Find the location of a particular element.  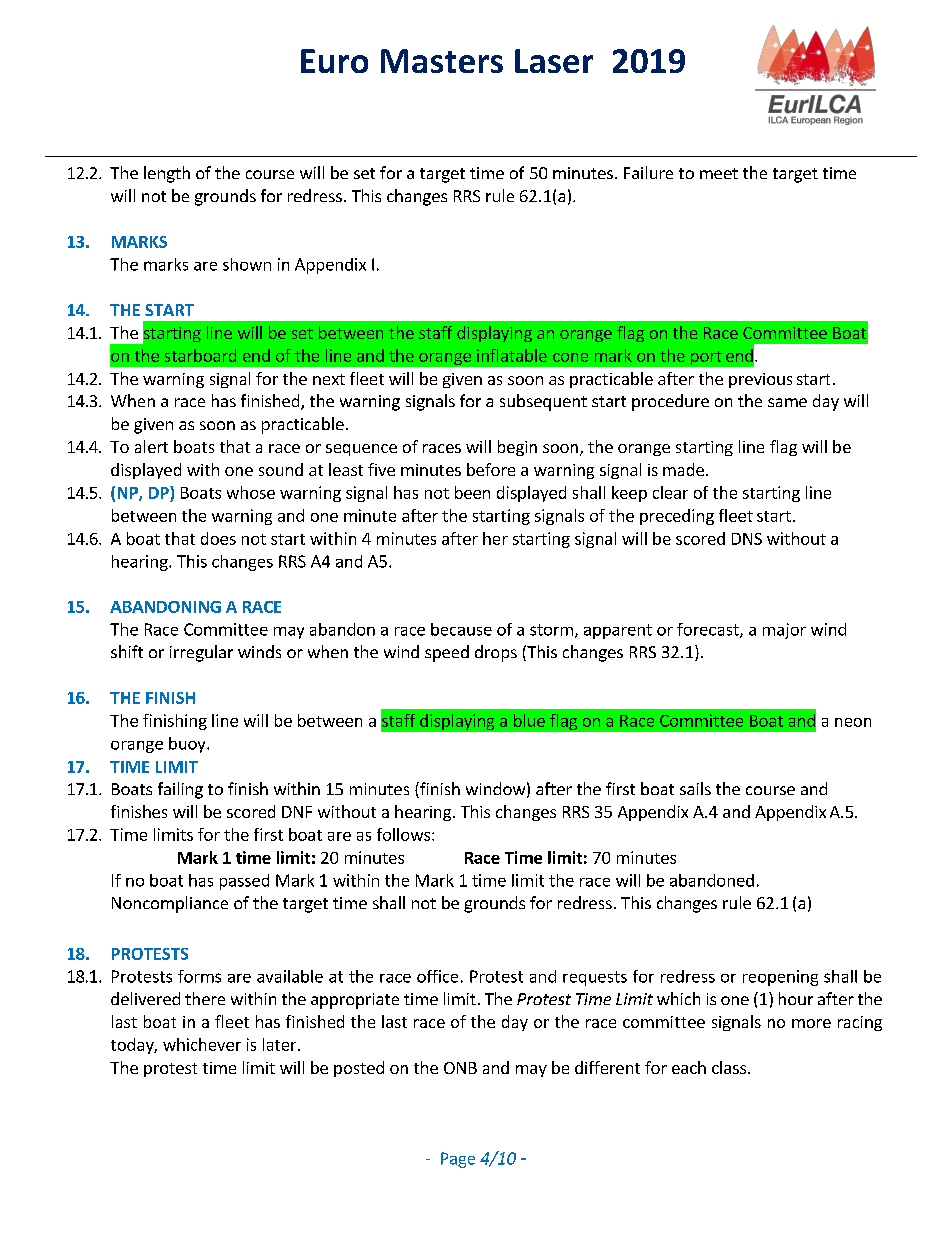

later is located at coordinates (281, 1044).
